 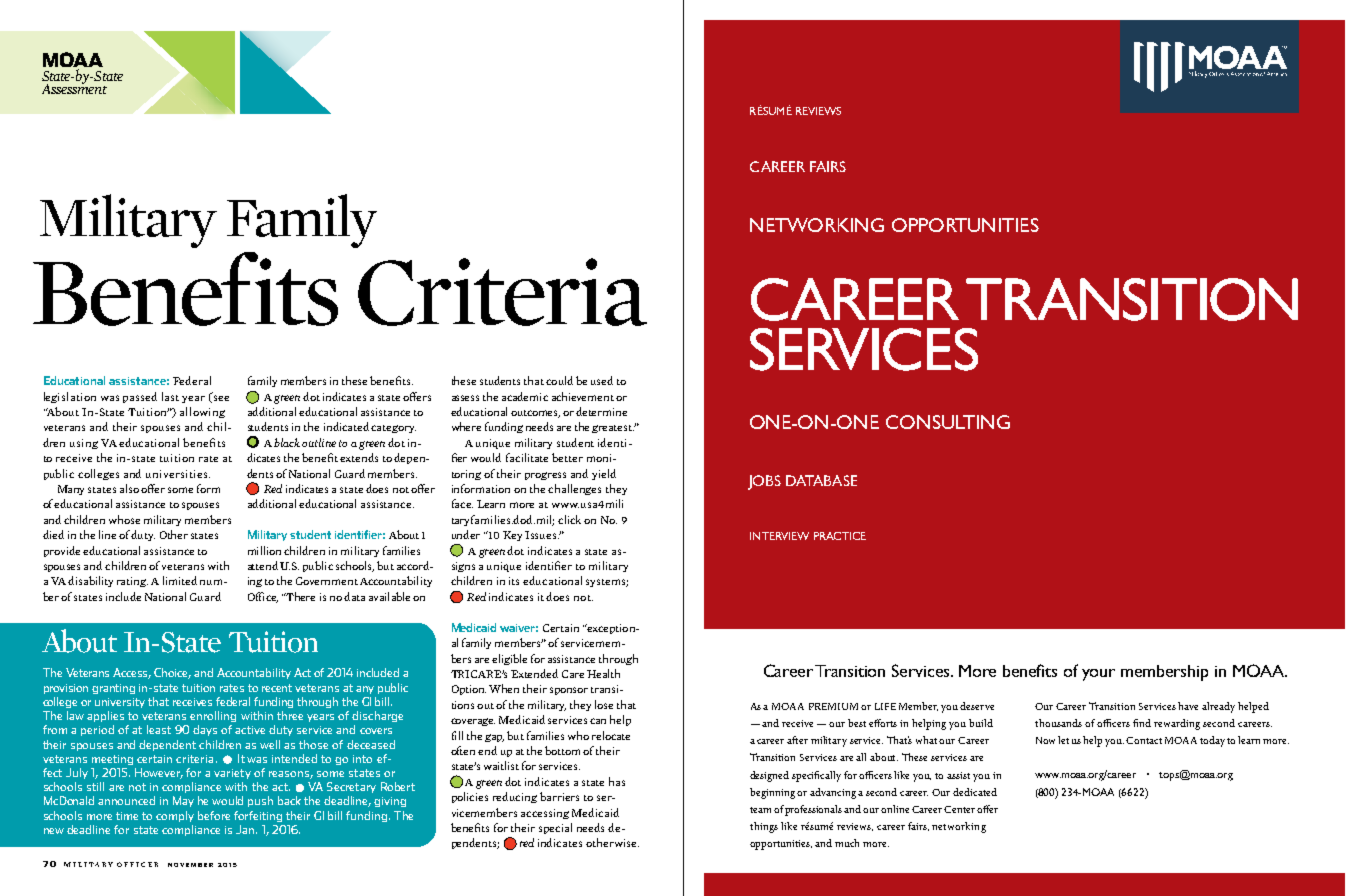 What do you see at coordinates (569, 519) in the document?
I see `click` at bounding box center [569, 519].
